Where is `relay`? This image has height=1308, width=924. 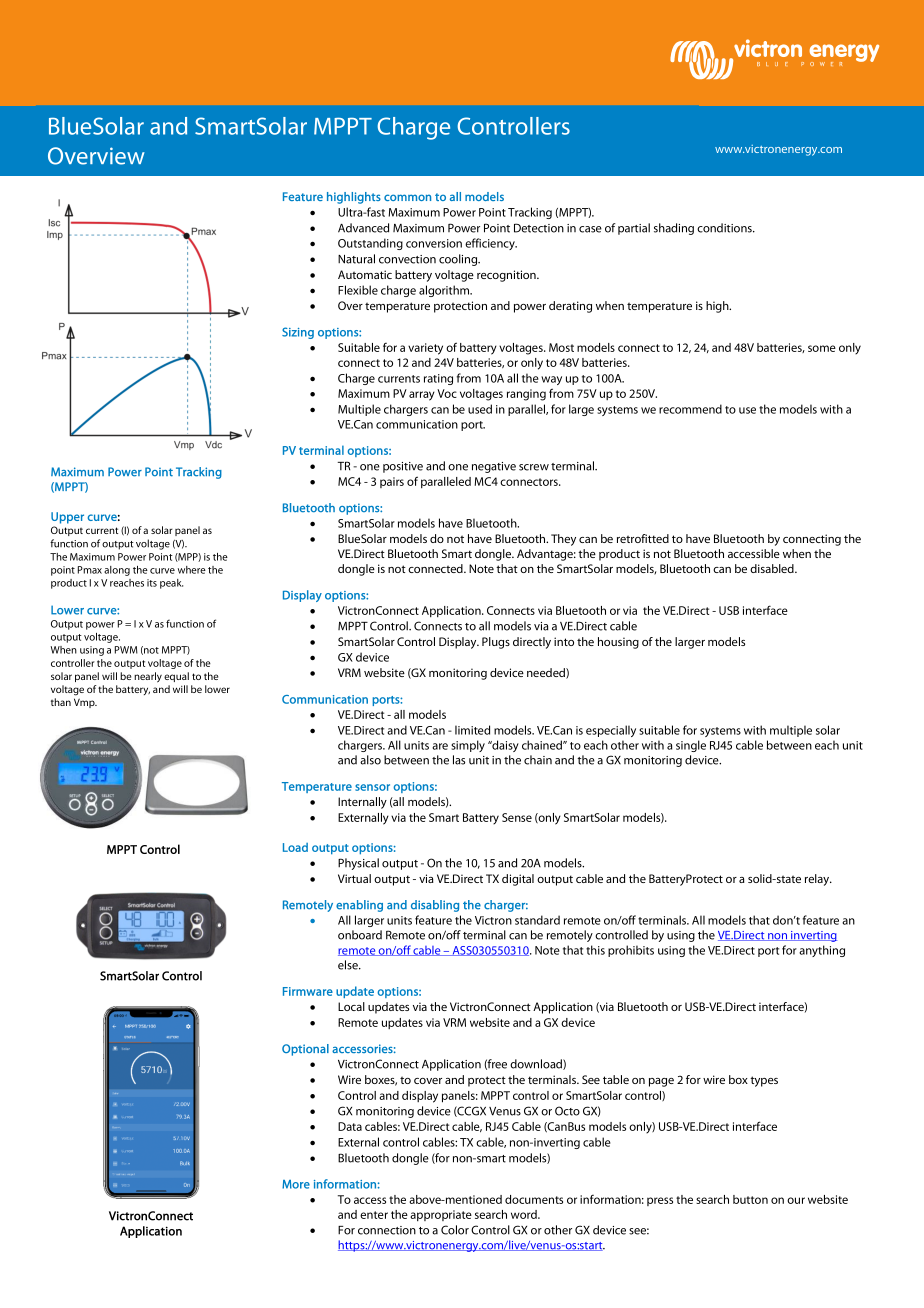
relay is located at coordinates (818, 880).
